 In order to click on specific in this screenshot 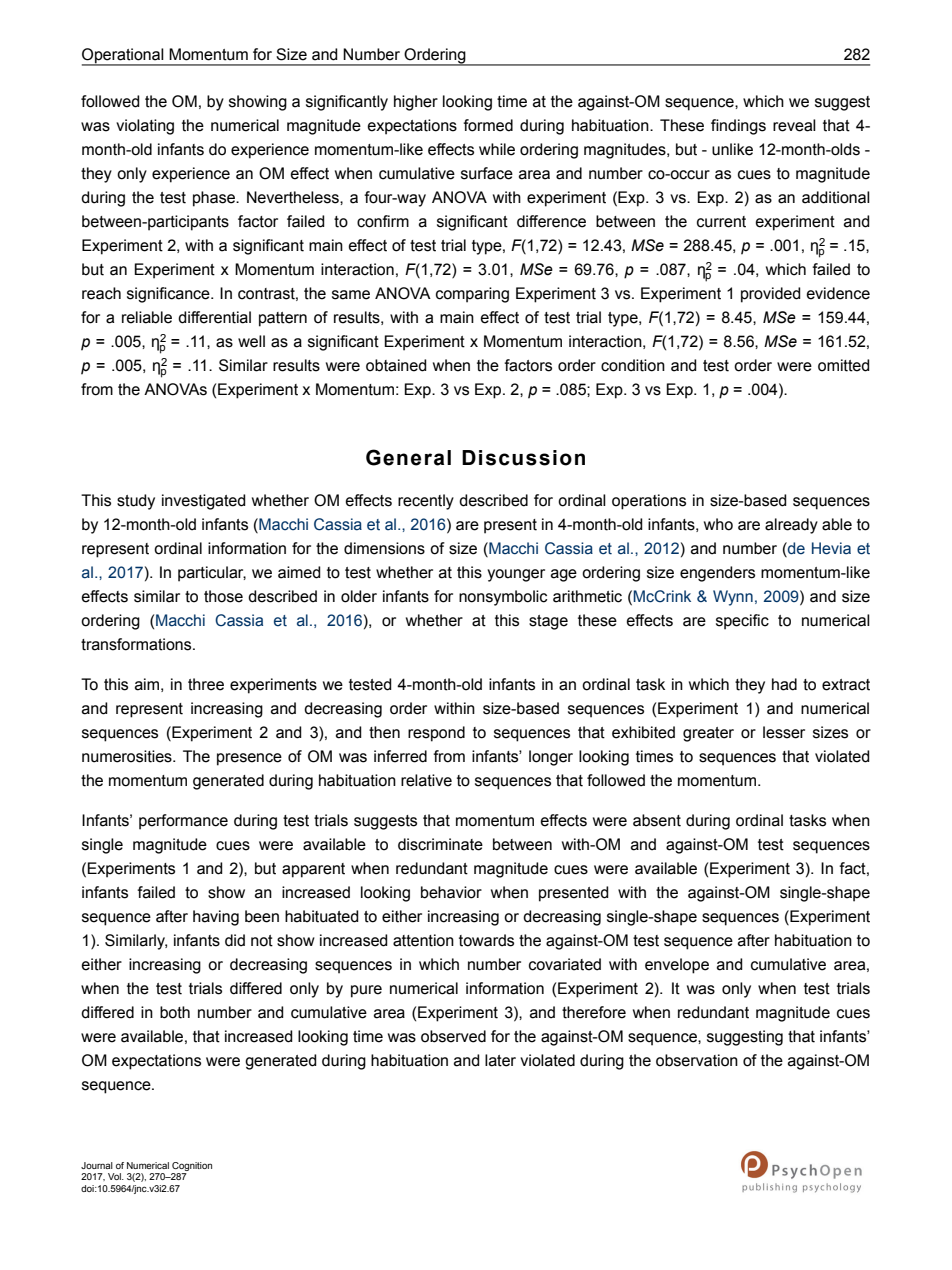, I will do `click(742, 622)`.
